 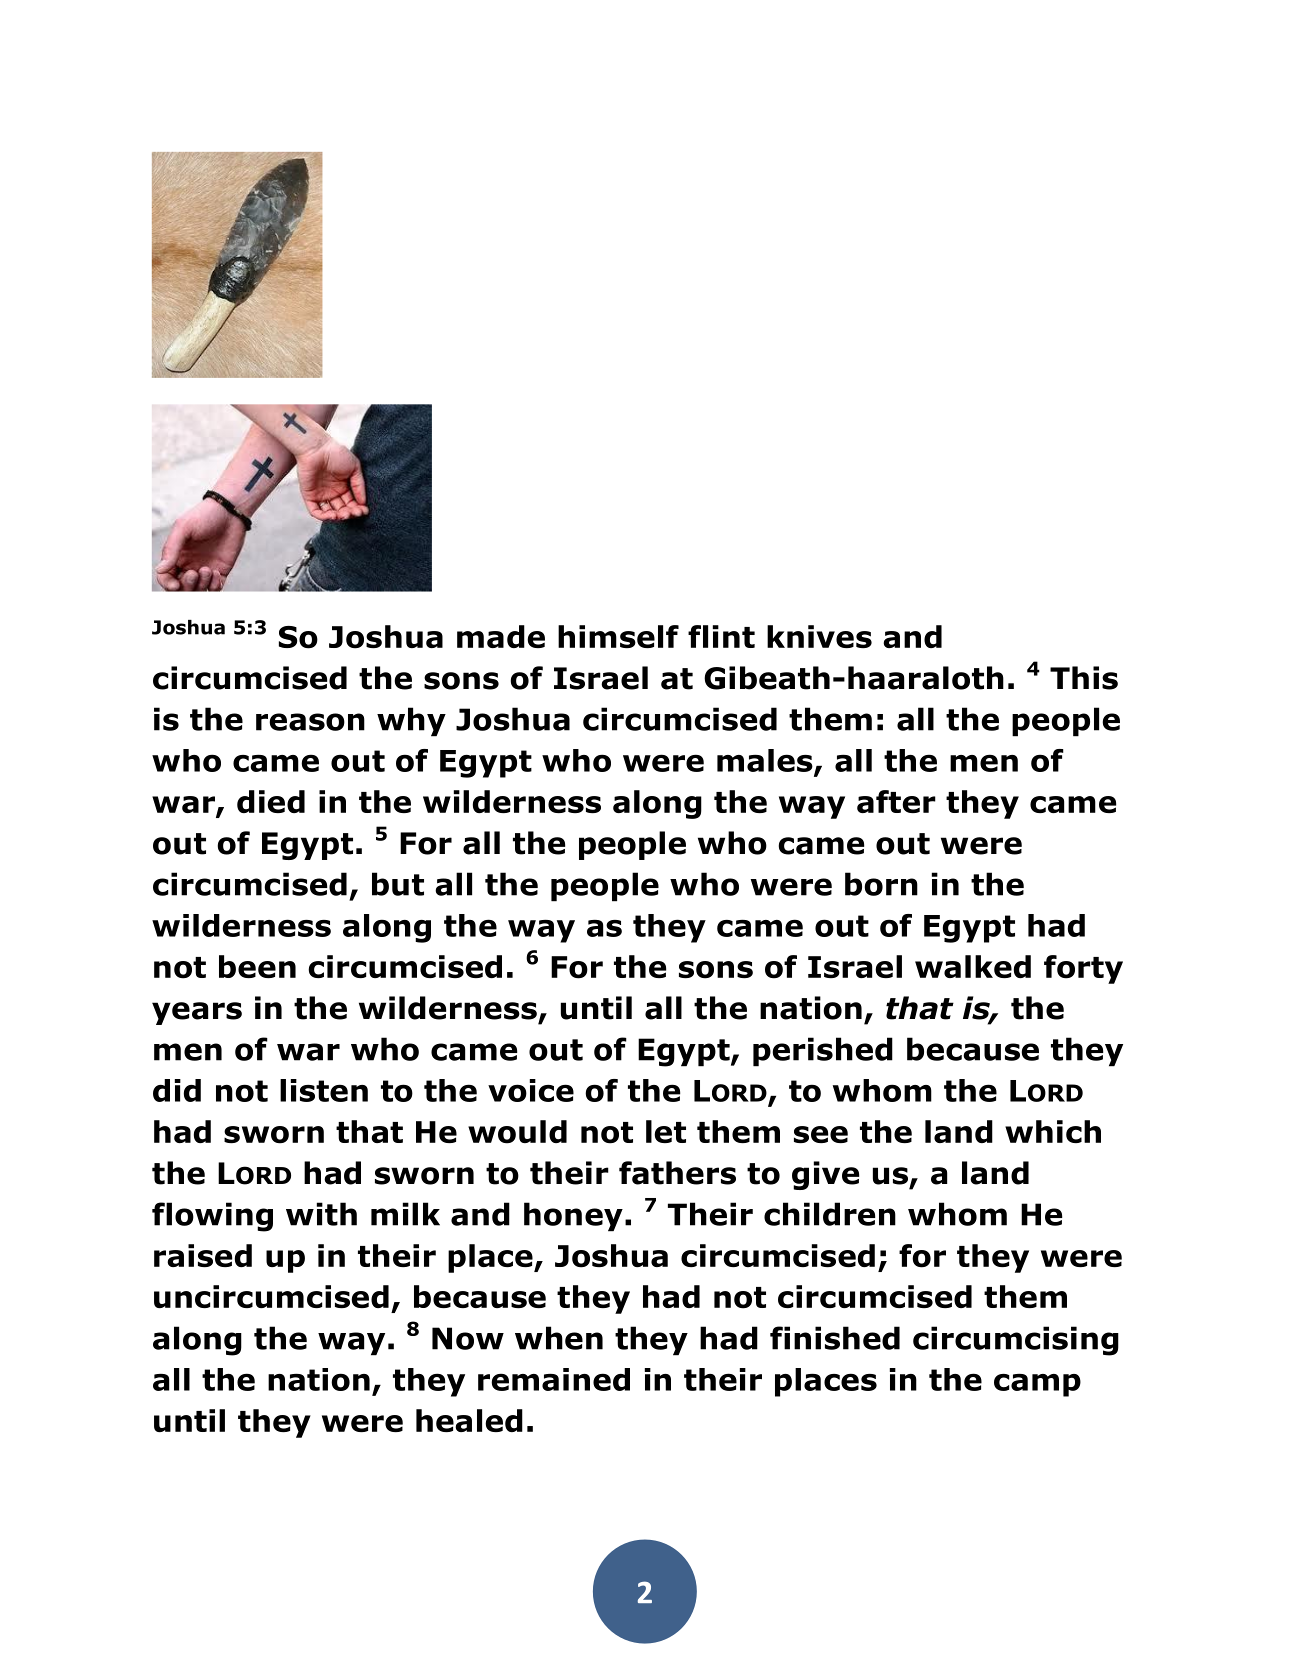 I want to click on males, so click(x=766, y=761).
